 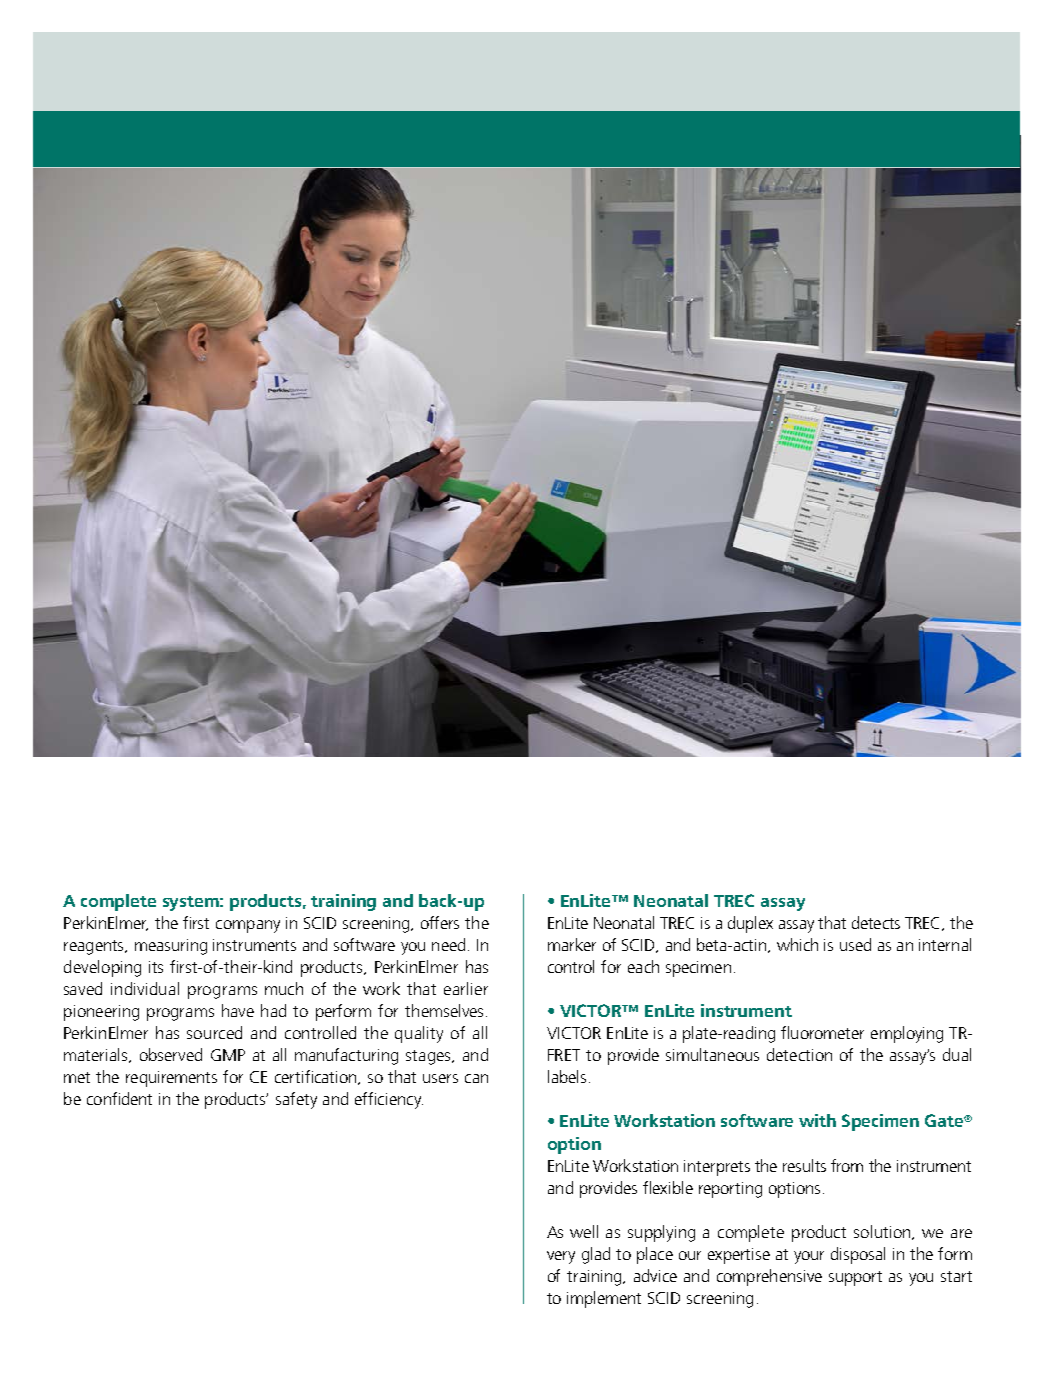 I want to click on reporting, so click(x=730, y=1190).
